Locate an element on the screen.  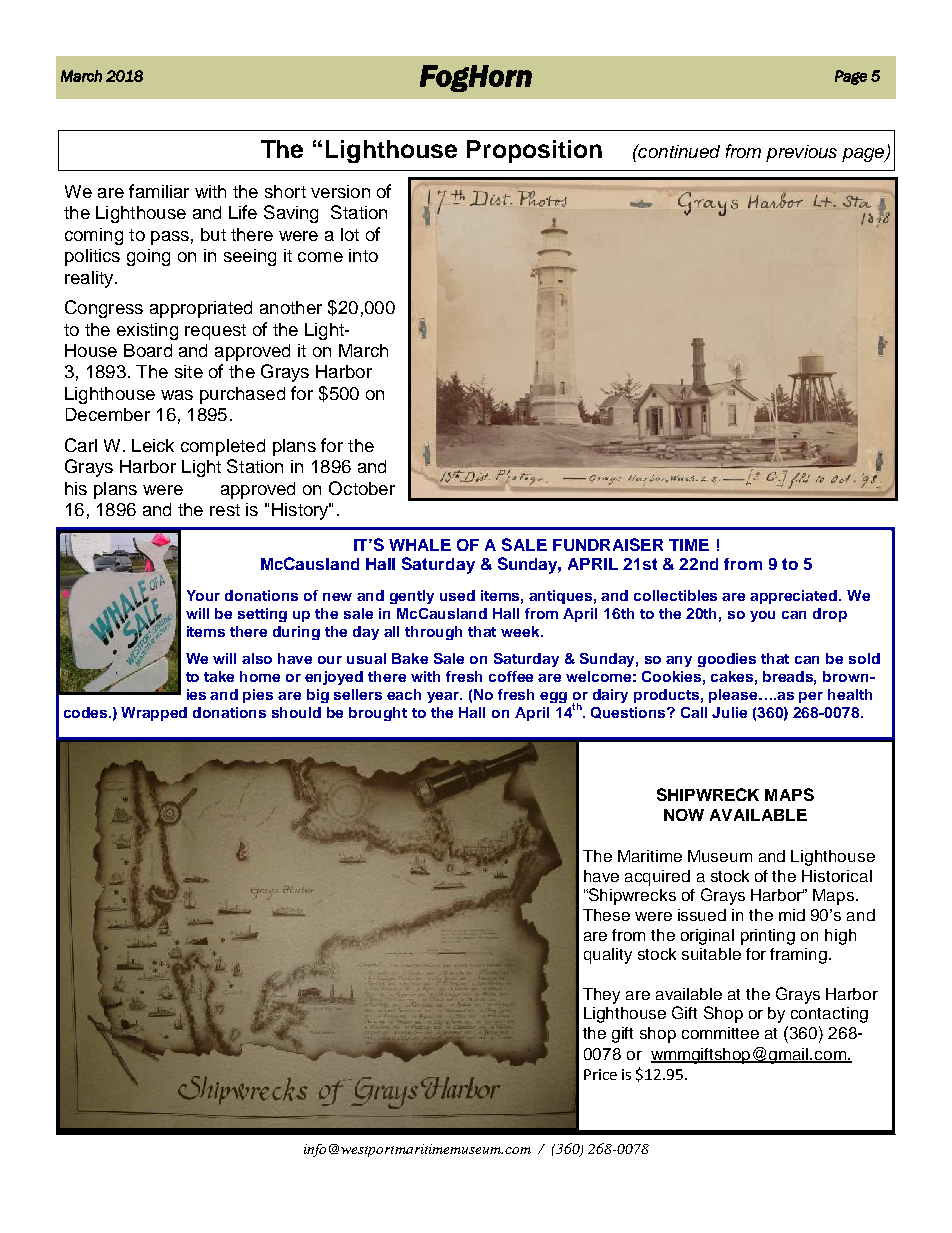
They is located at coordinates (601, 996).
